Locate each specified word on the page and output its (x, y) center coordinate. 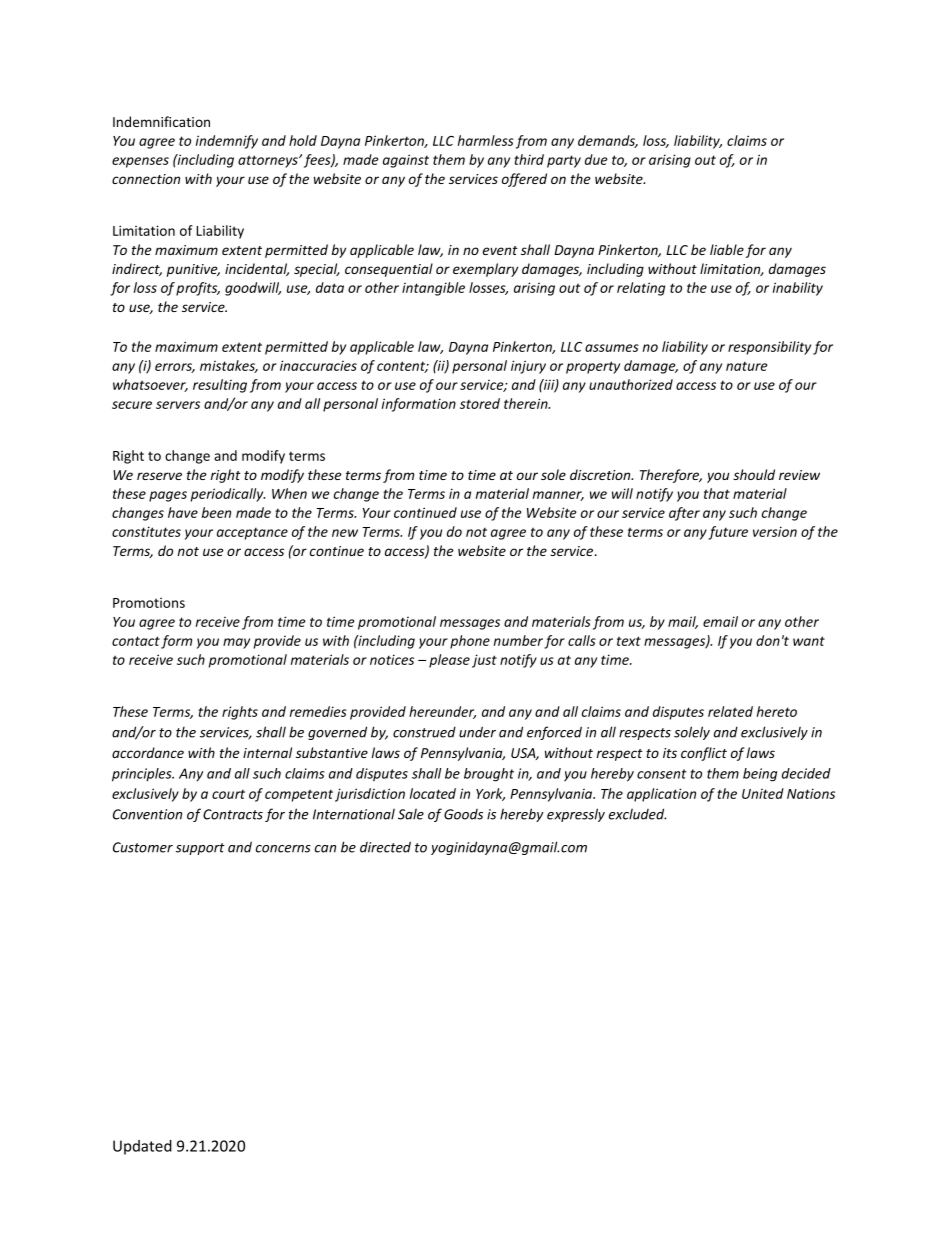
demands (608, 141)
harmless (486, 140)
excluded (637, 814)
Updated (142, 1147)
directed (385, 847)
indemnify (227, 142)
